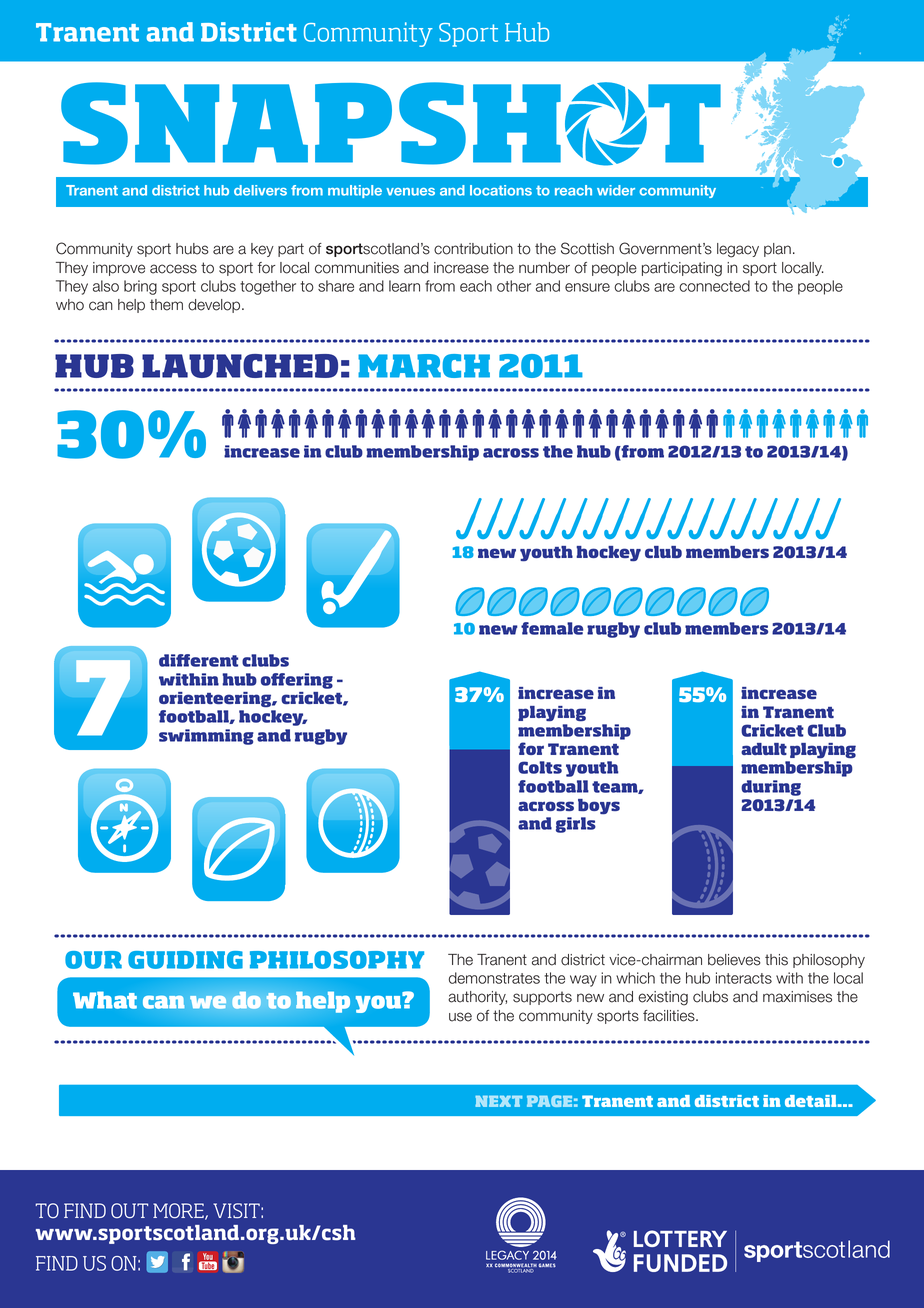  Describe the element at coordinates (260, 190) in the screenshot. I see `delivers` at that location.
